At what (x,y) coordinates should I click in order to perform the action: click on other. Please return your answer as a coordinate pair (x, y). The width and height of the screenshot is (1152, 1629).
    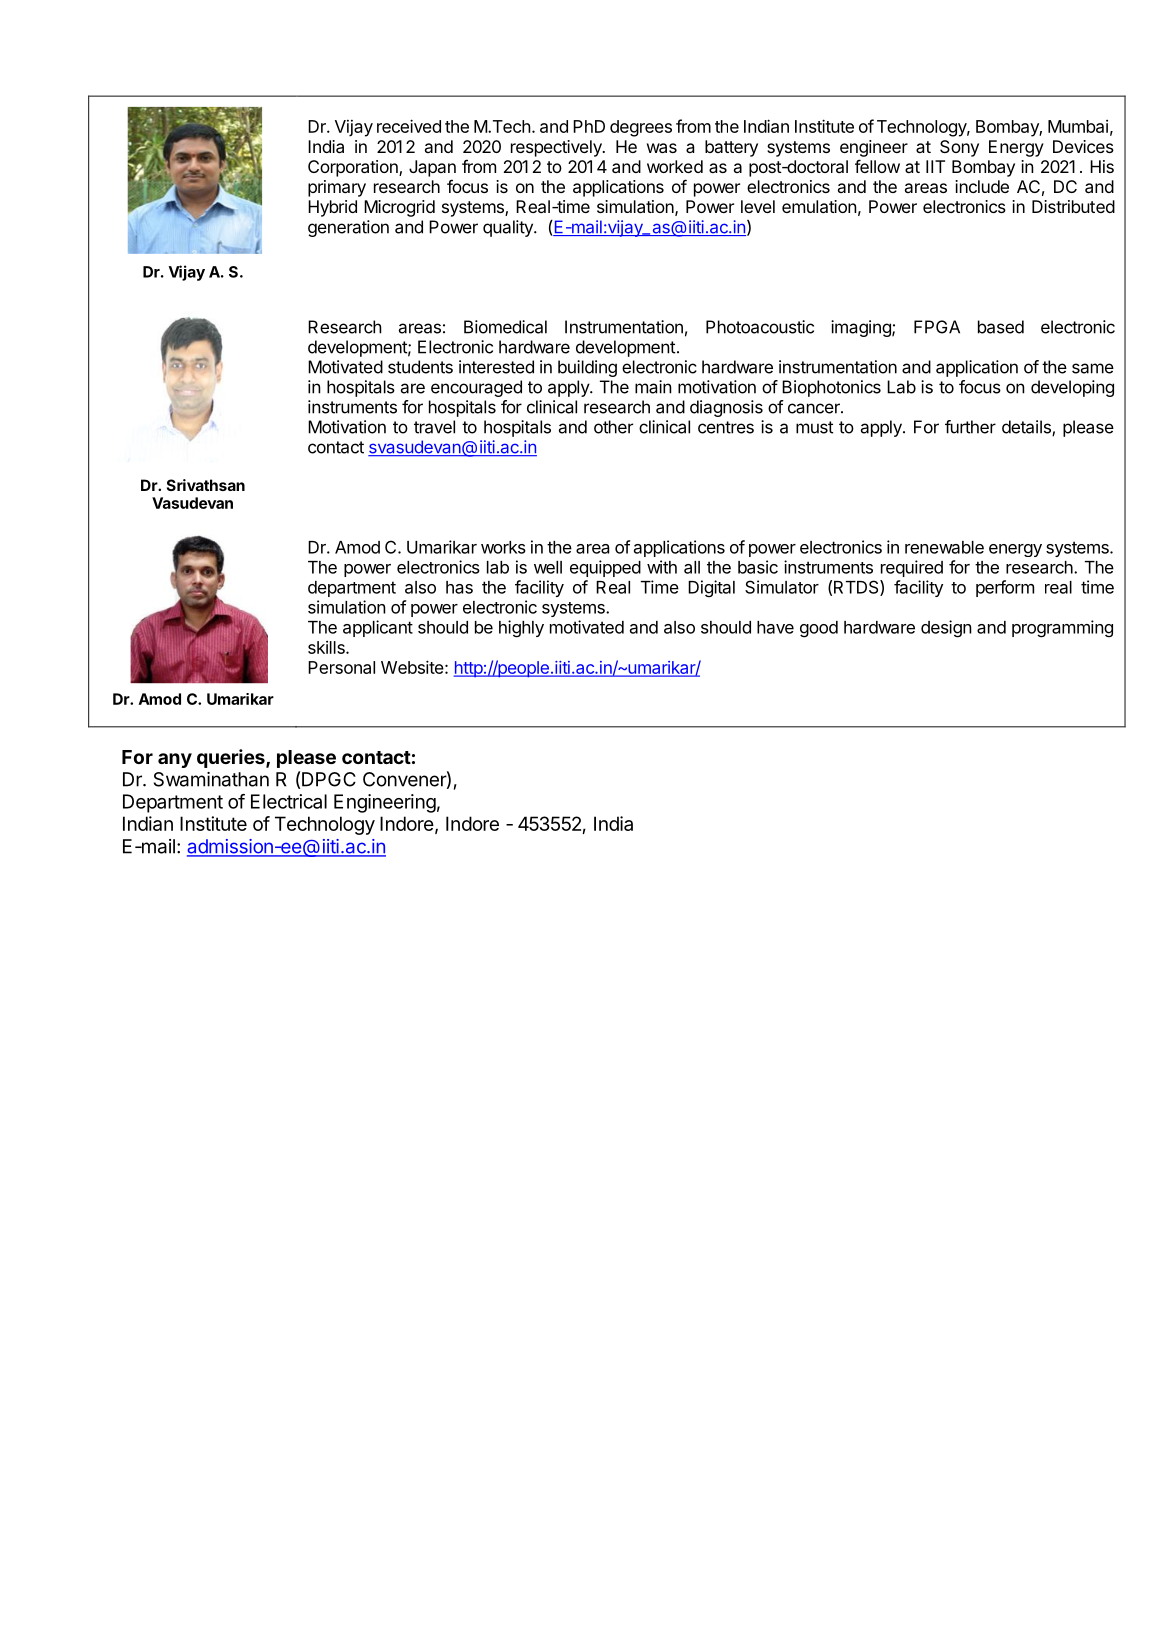
    Looking at the image, I should click on (613, 427).
